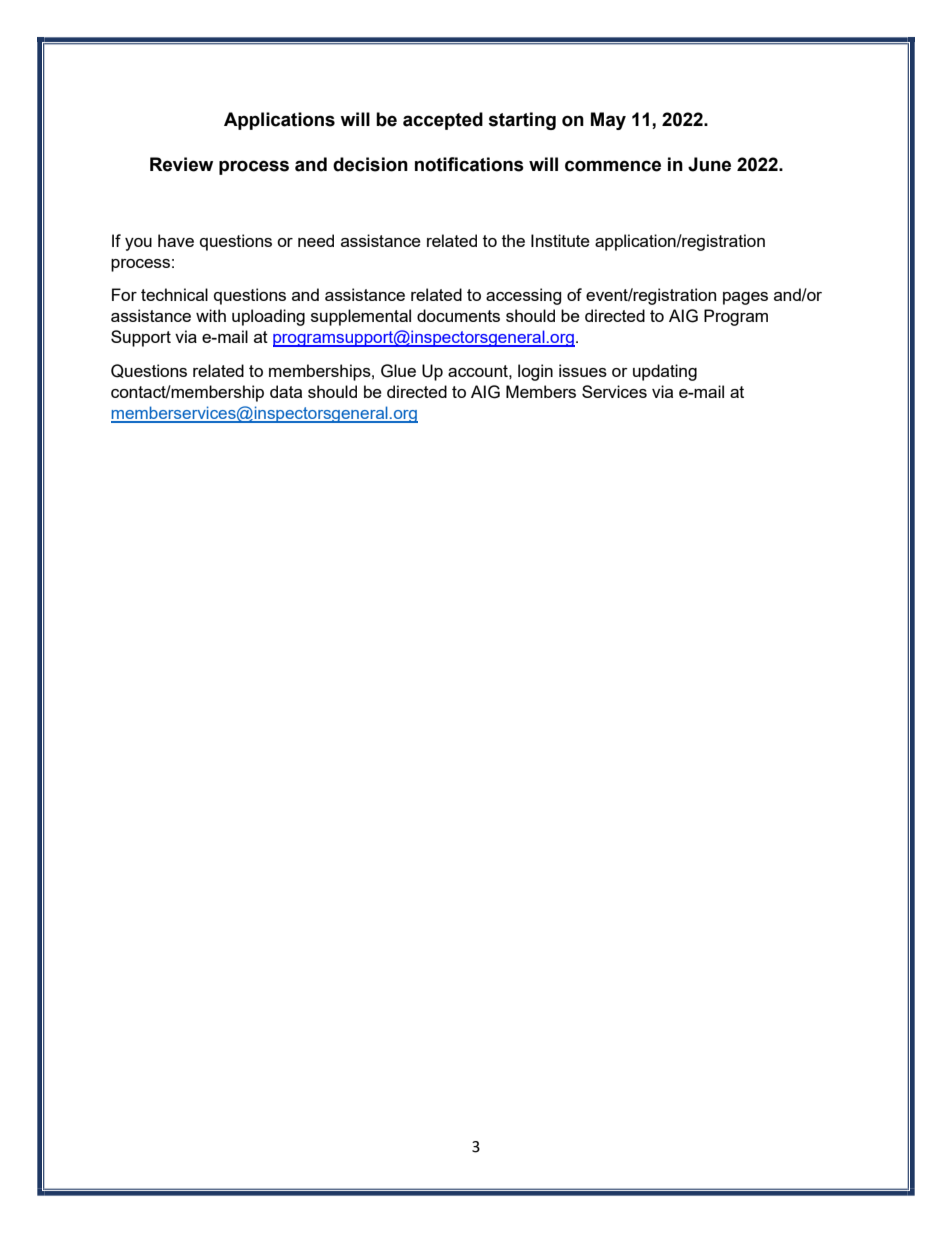  I want to click on Review, so click(181, 164).
